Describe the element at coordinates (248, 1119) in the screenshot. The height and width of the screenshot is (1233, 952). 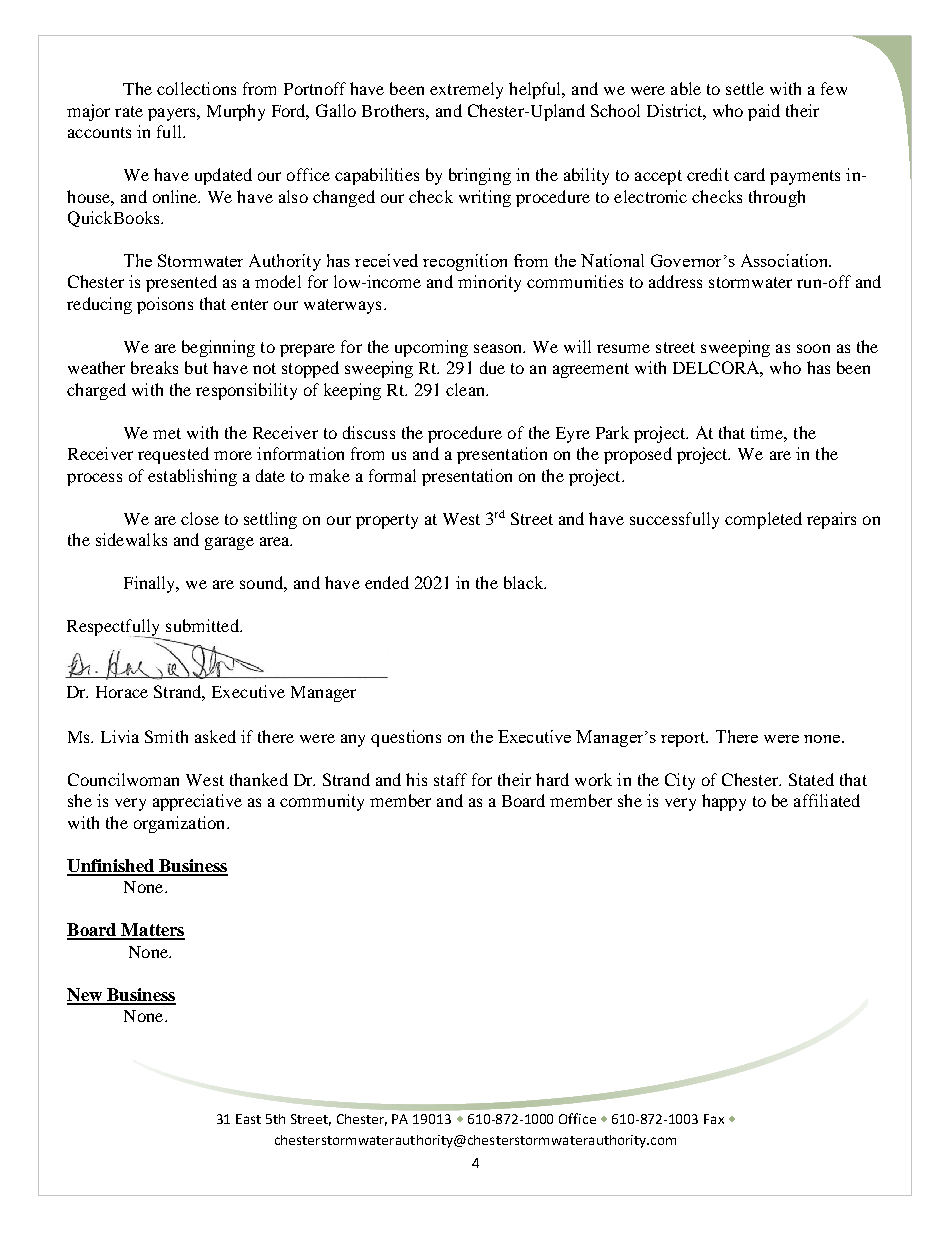
I see `East` at that location.
